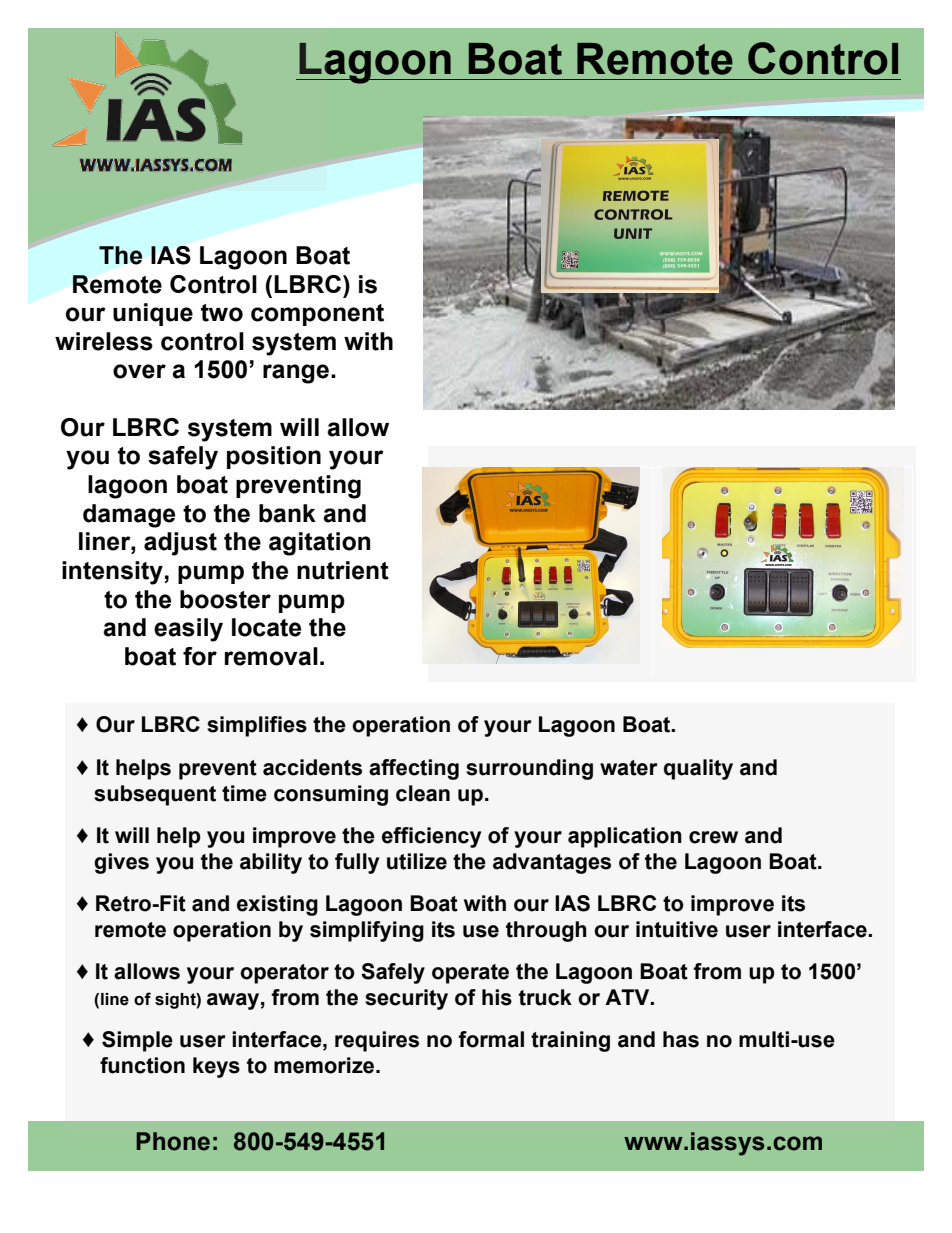 The height and width of the document is (1233, 952). What do you see at coordinates (414, 769) in the document?
I see `affecting` at bounding box center [414, 769].
